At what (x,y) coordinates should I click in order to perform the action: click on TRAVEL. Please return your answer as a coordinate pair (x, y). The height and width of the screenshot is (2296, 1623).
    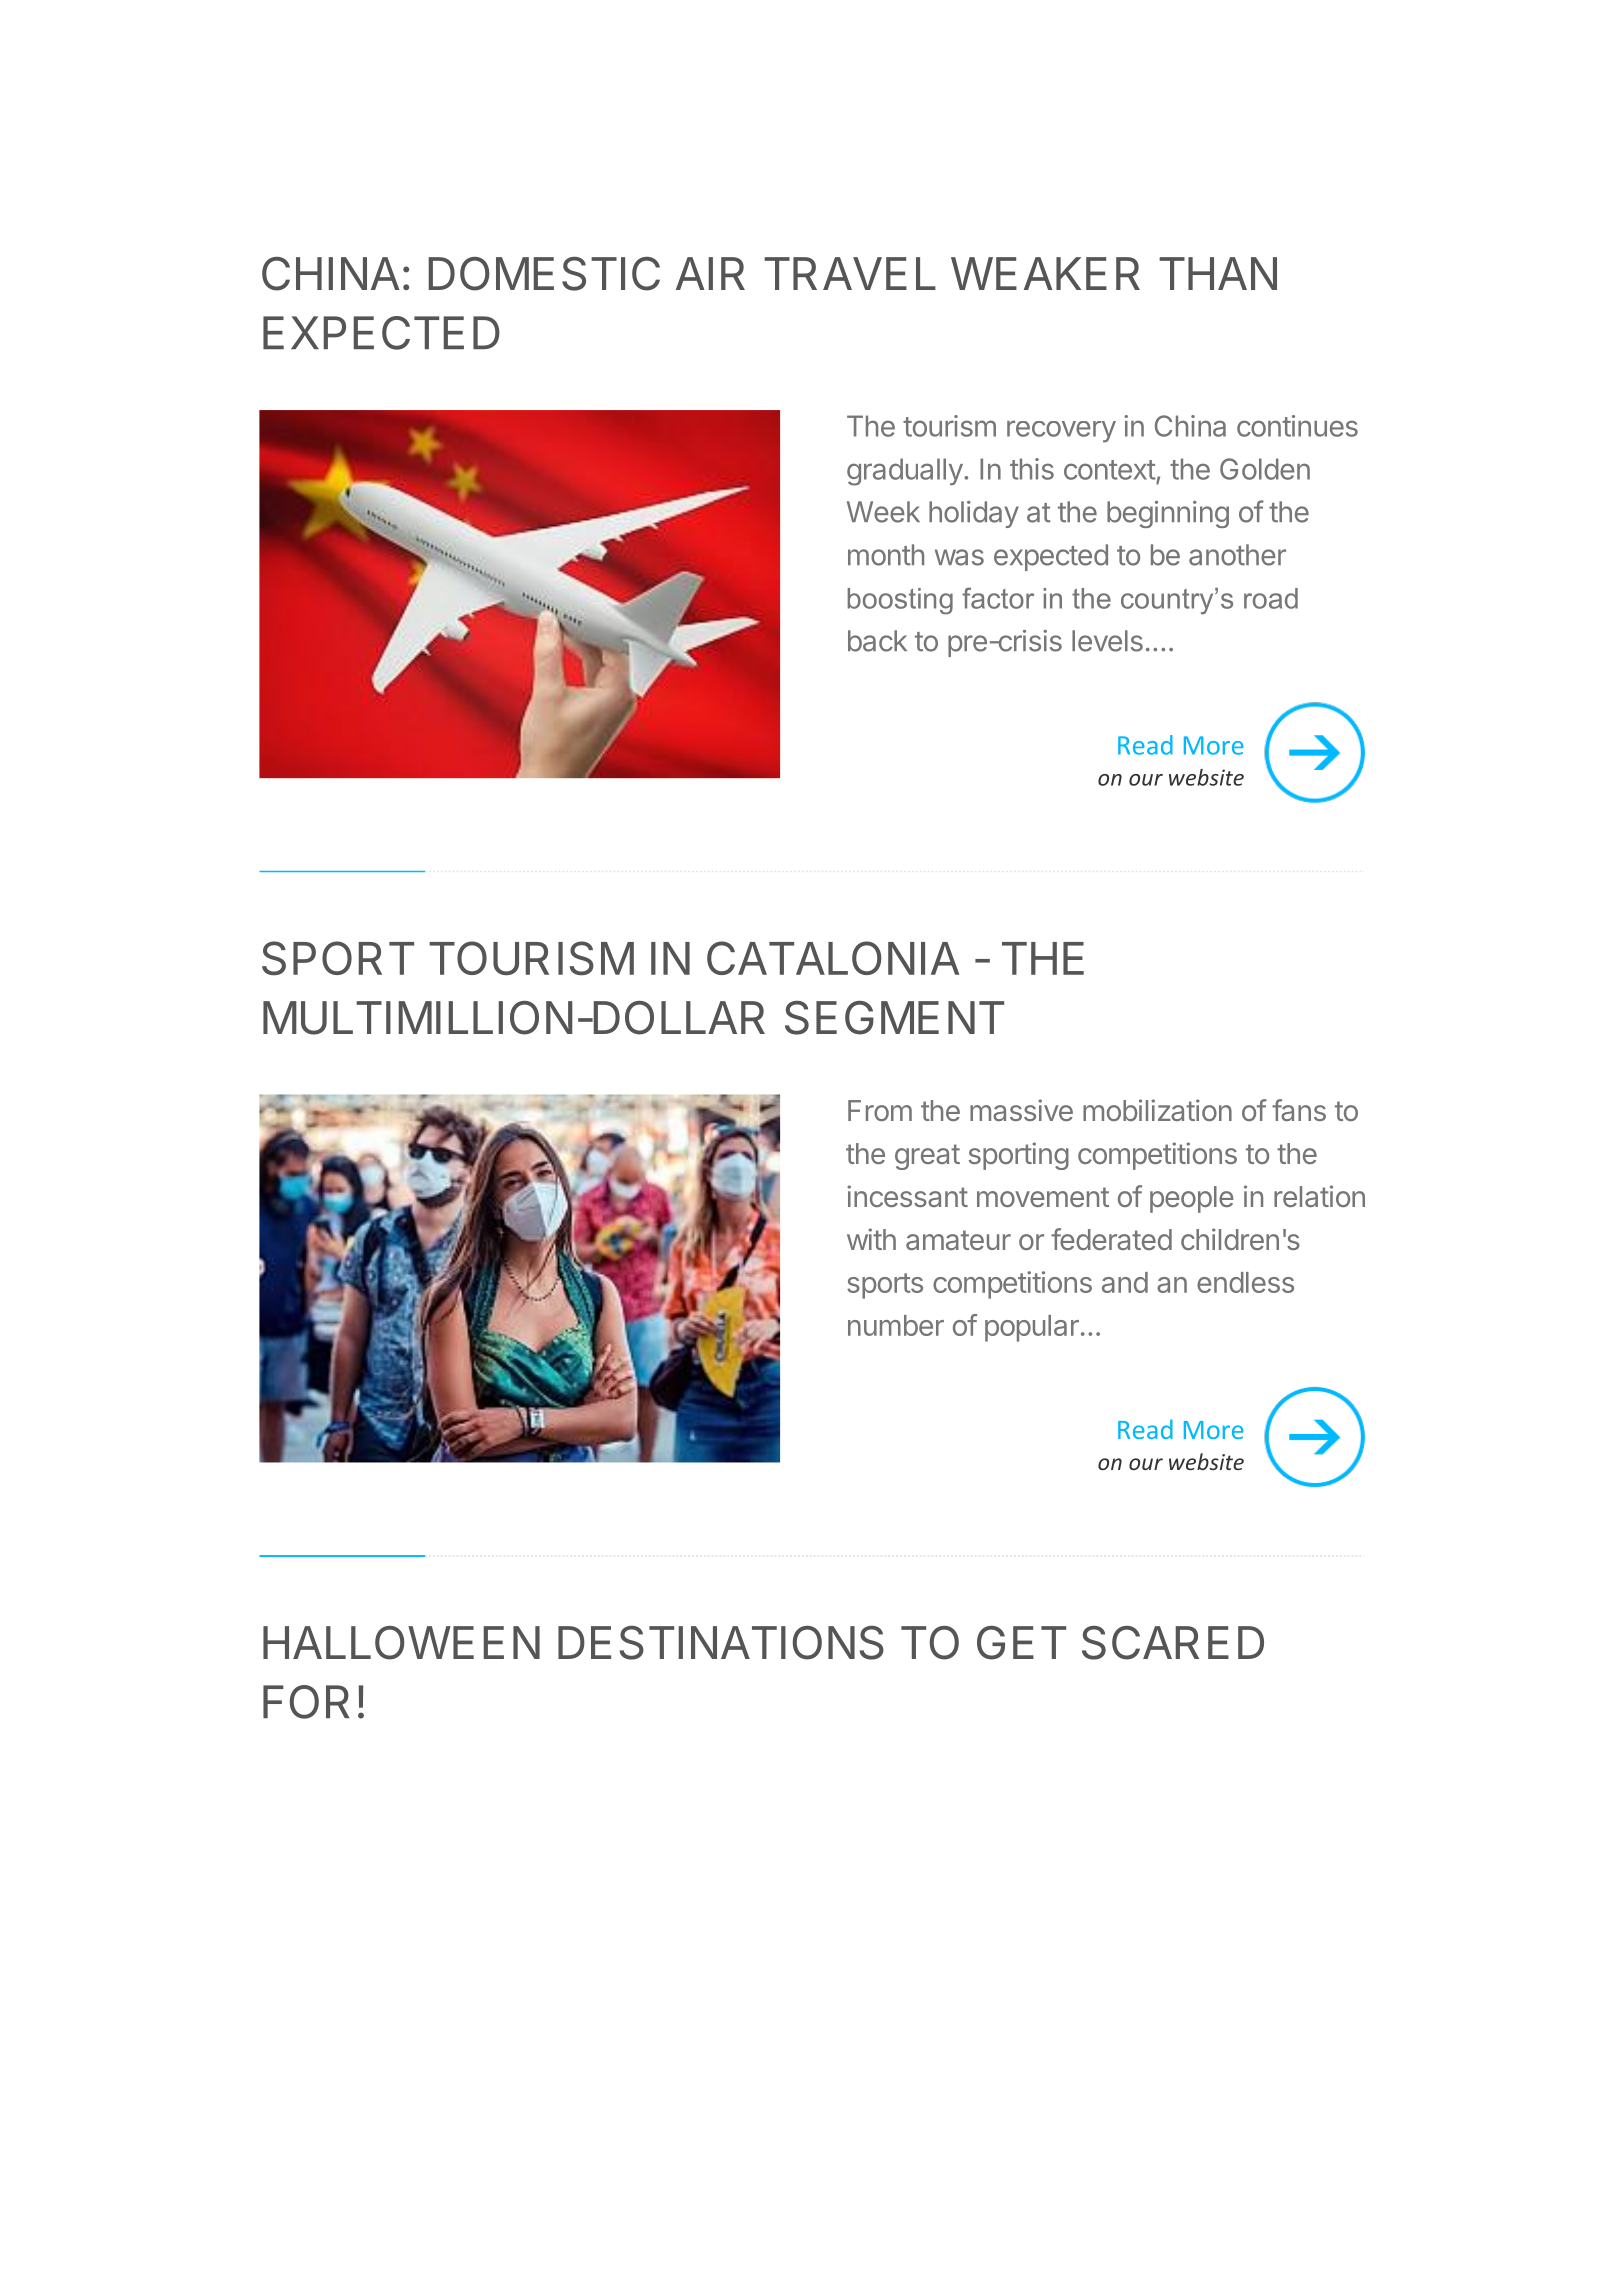
    Looking at the image, I should click on (850, 273).
